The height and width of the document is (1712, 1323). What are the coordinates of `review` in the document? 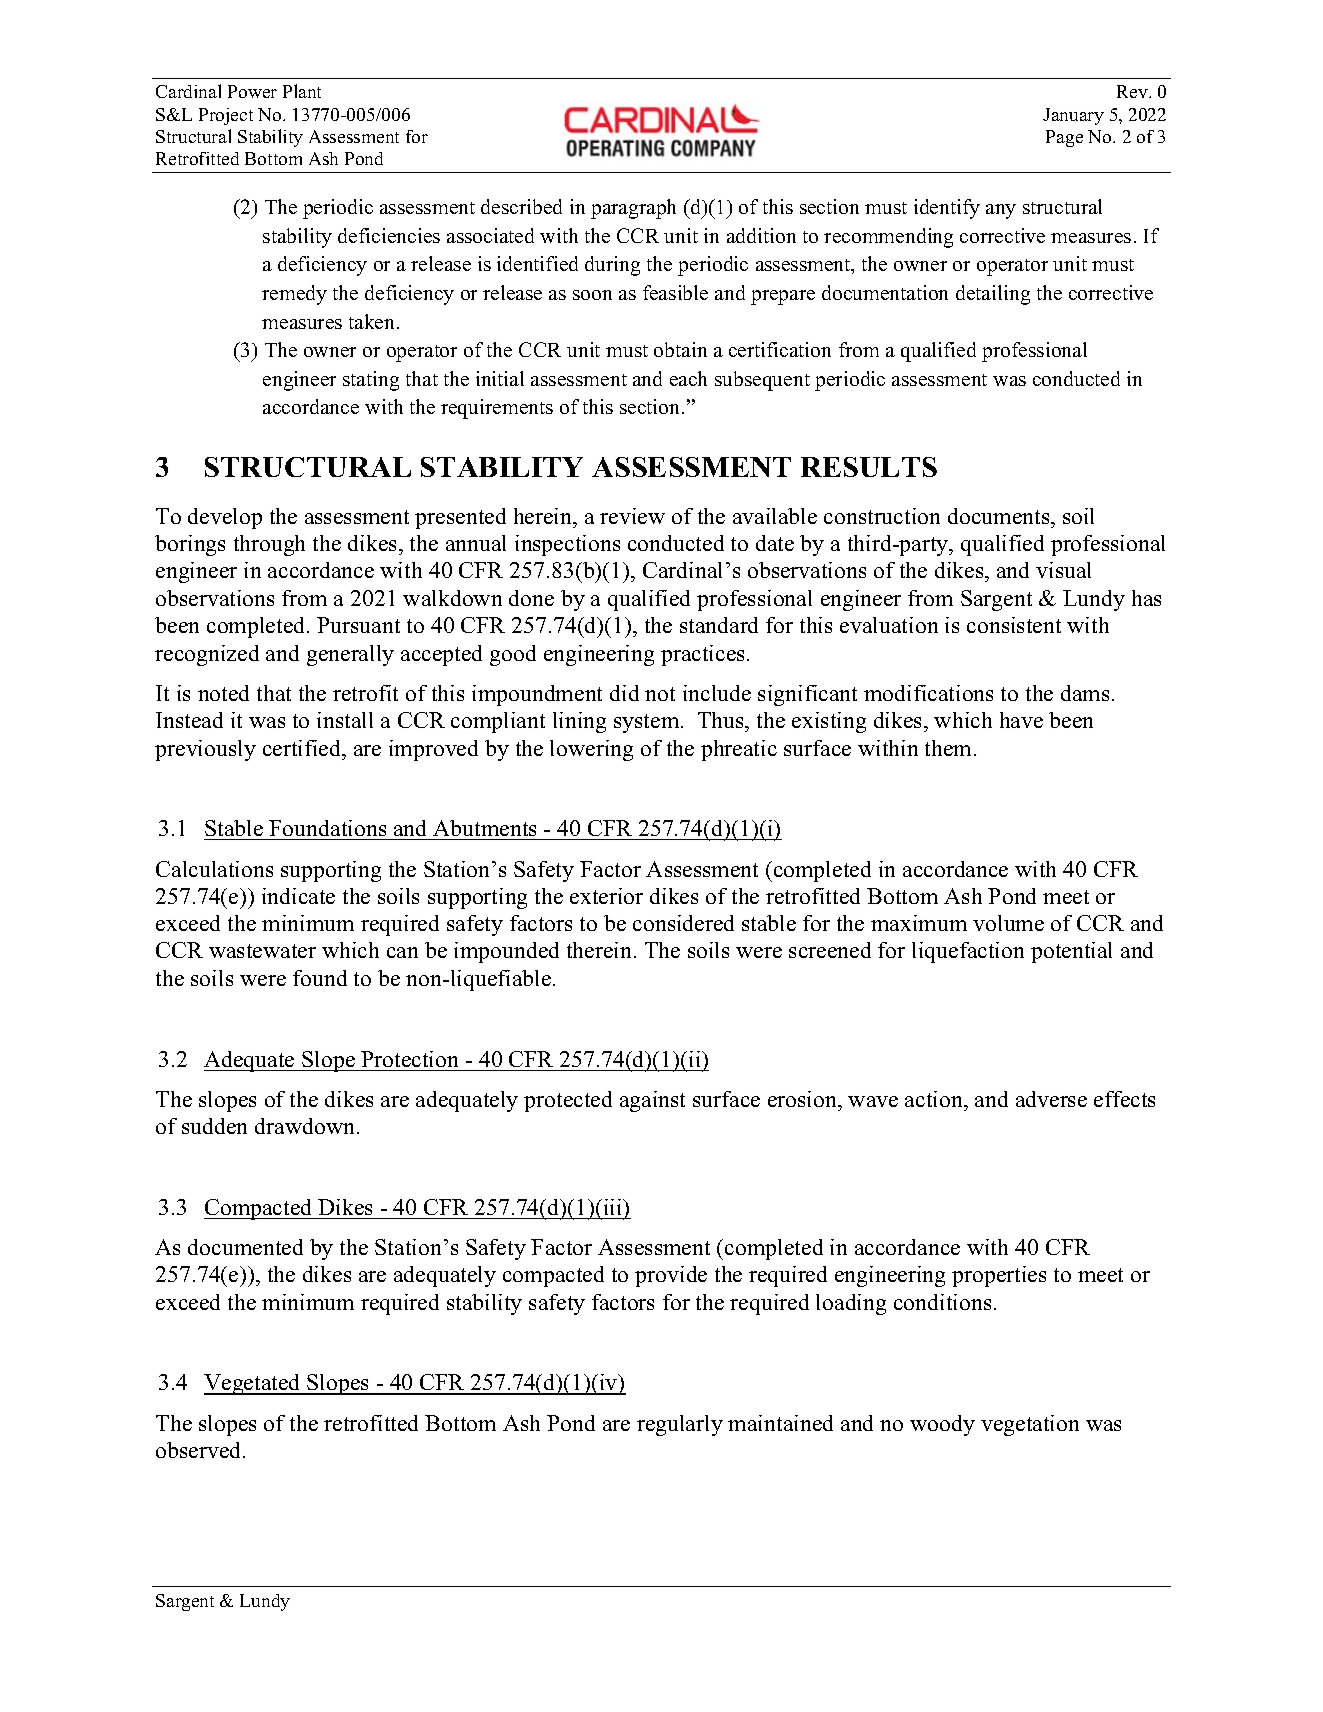 It's located at (632, 516).
